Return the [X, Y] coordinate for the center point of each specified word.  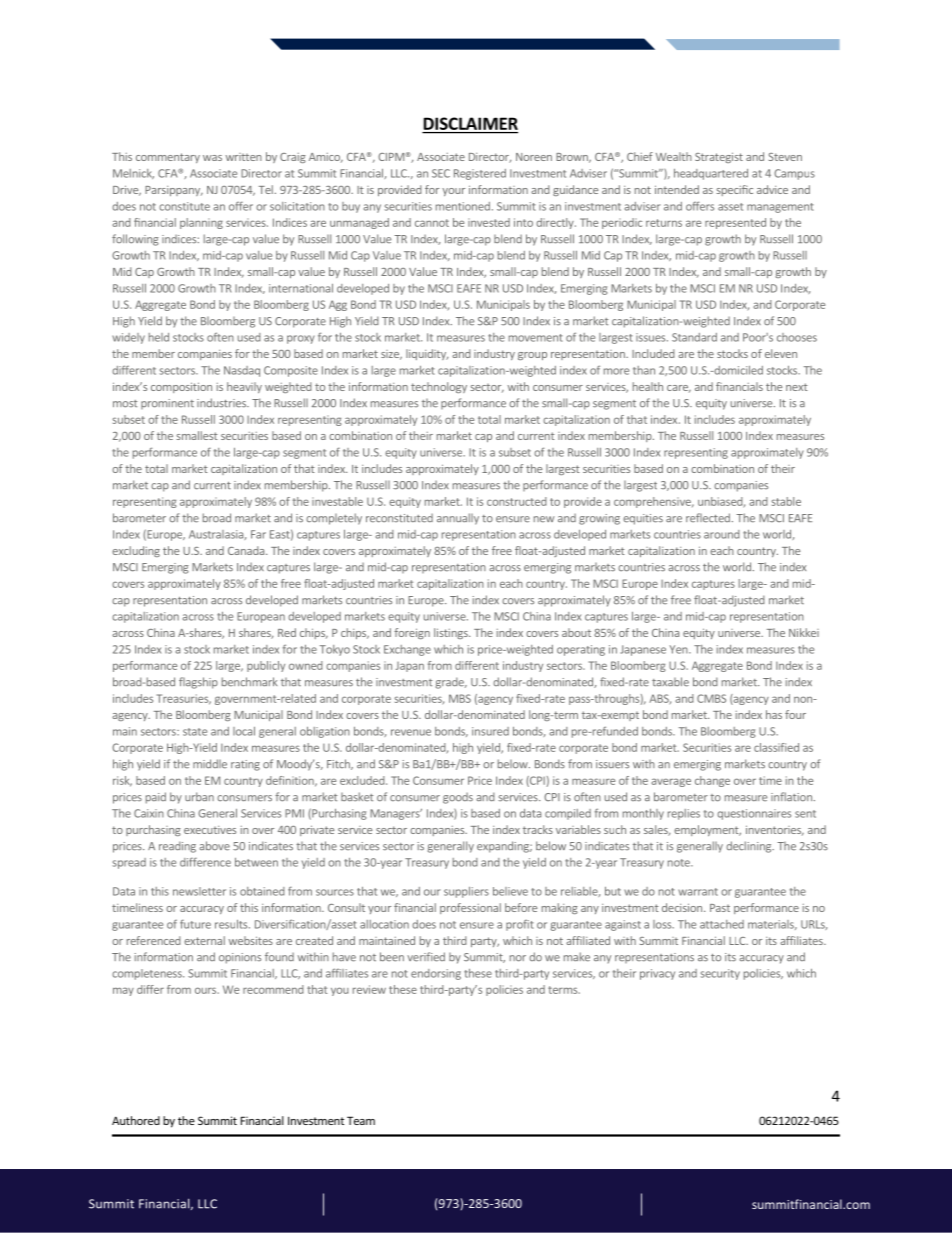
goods [458, 798]
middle [210, 764]
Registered [480, 174]
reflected [708, 518]
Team [361, 1120]
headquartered [711, 174]
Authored [136, 1120]
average [671, 782]
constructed [517, 501]
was [212, 158]
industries [222, 403]
